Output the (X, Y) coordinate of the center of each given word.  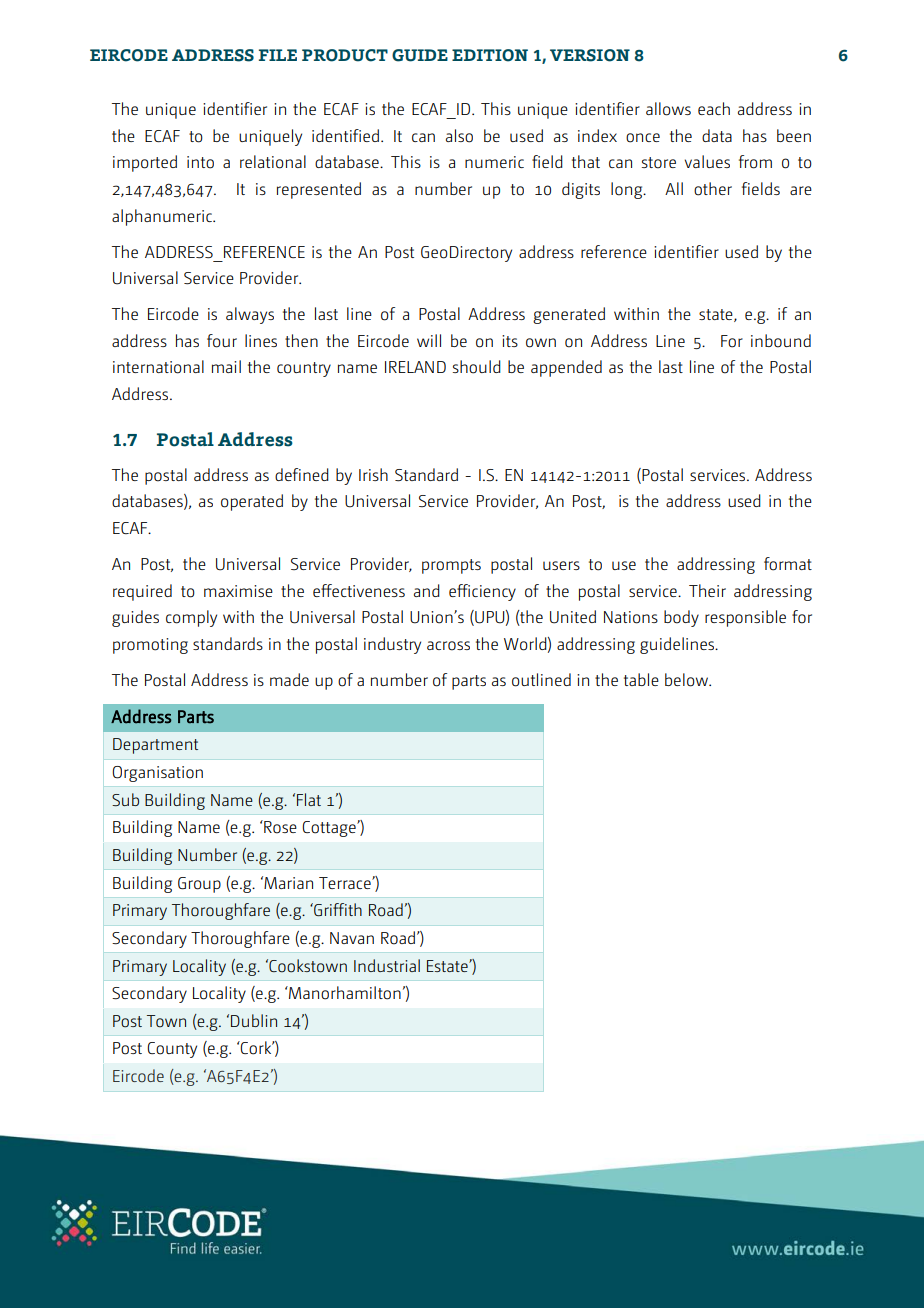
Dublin (254, 1020)
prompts (451, 566)
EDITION (490, 55)
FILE (278, 55)
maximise (238, 591)
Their (707, 590)
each (714, 108)
